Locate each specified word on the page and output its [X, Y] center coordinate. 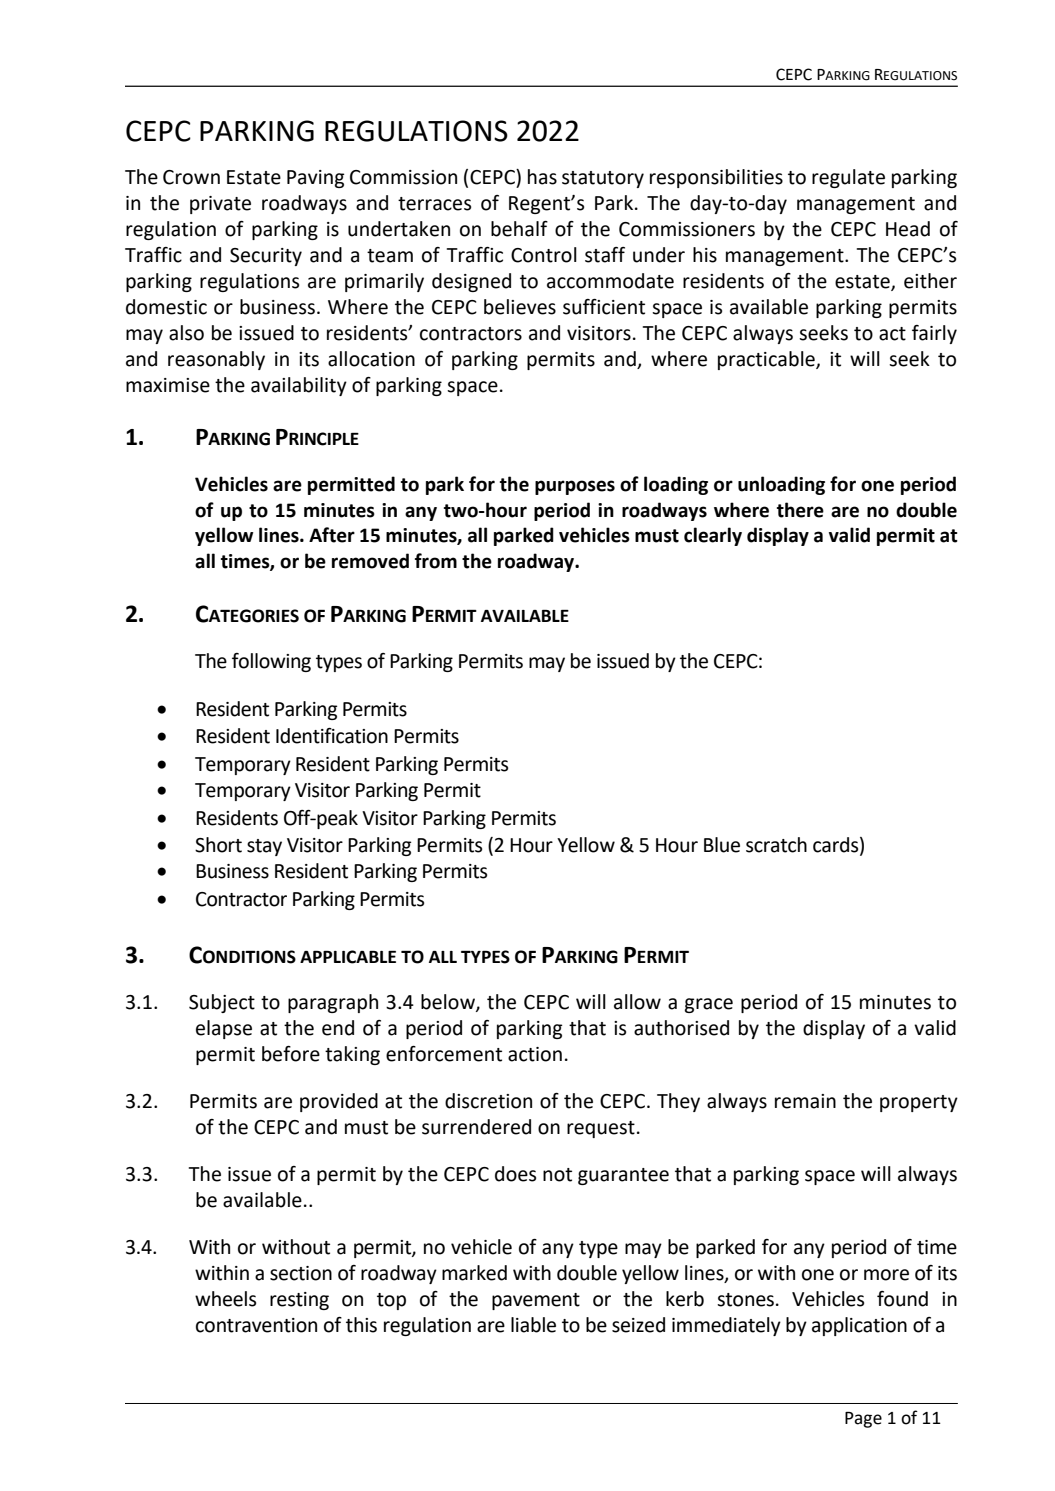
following [271, 662]
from [436, 561]
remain [805, 1101]
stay [264, 847]
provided [339, 1102]
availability [299, 386]
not [557, 1175]
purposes [575, 487]
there [800, 510]
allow [637, 1002]
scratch [776, 845]
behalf [519, 229]
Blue [722, 845]
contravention [256, 1325]
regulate [848, 178]
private [220, 205]
